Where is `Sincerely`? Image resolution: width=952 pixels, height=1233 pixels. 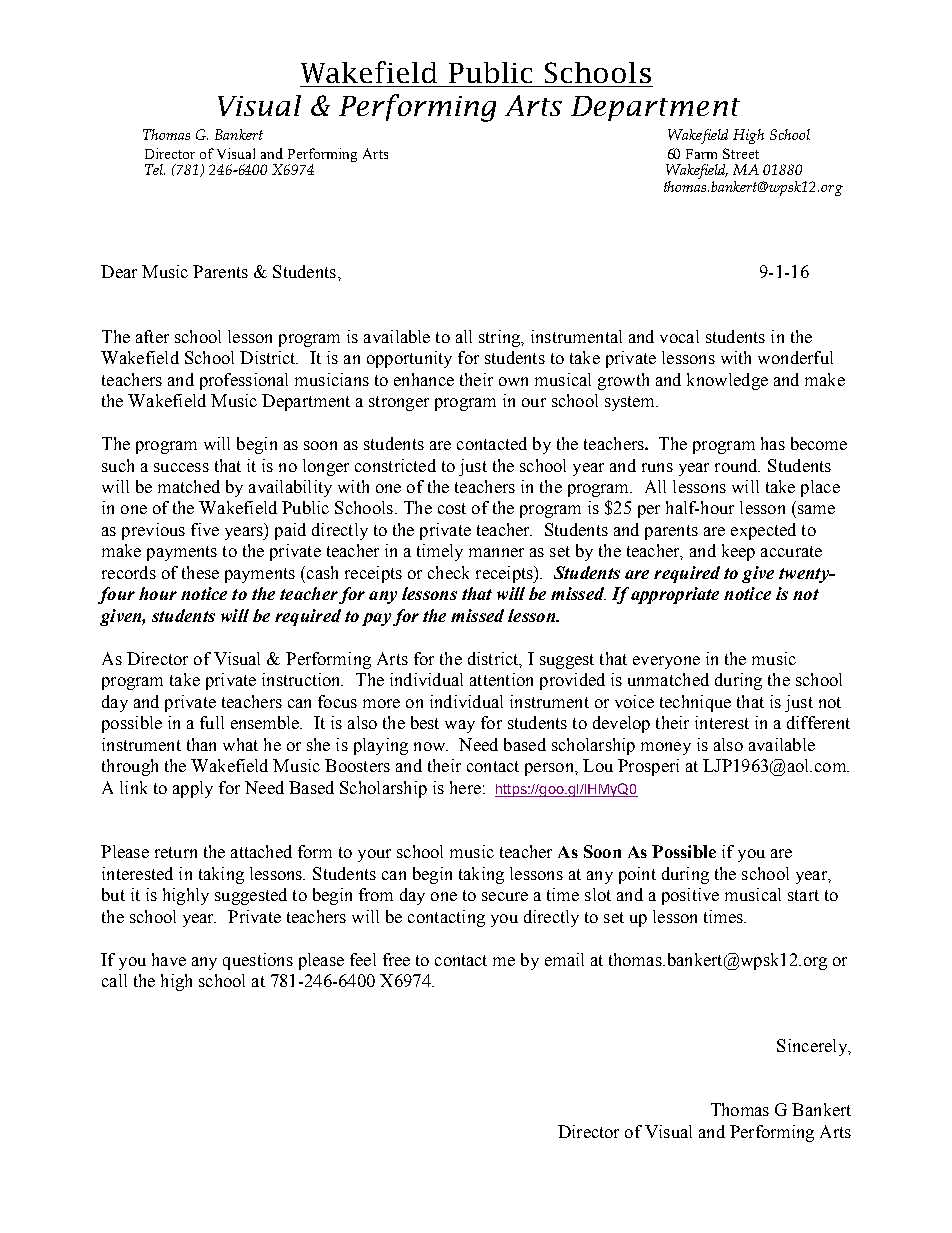 Sincerely is located at coordinates (813, 1047).
